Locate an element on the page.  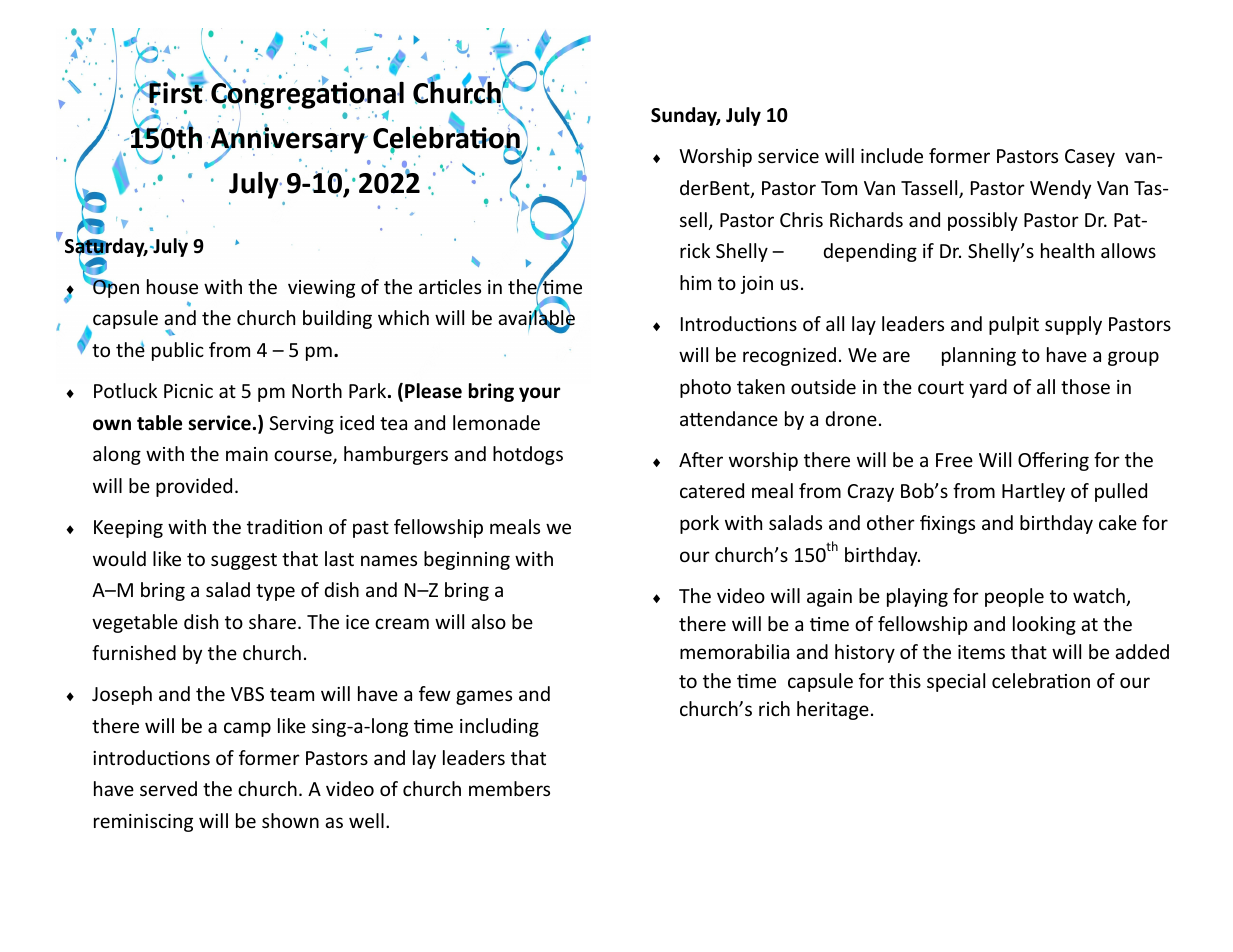
yard is located at coordinates (988, 388).
